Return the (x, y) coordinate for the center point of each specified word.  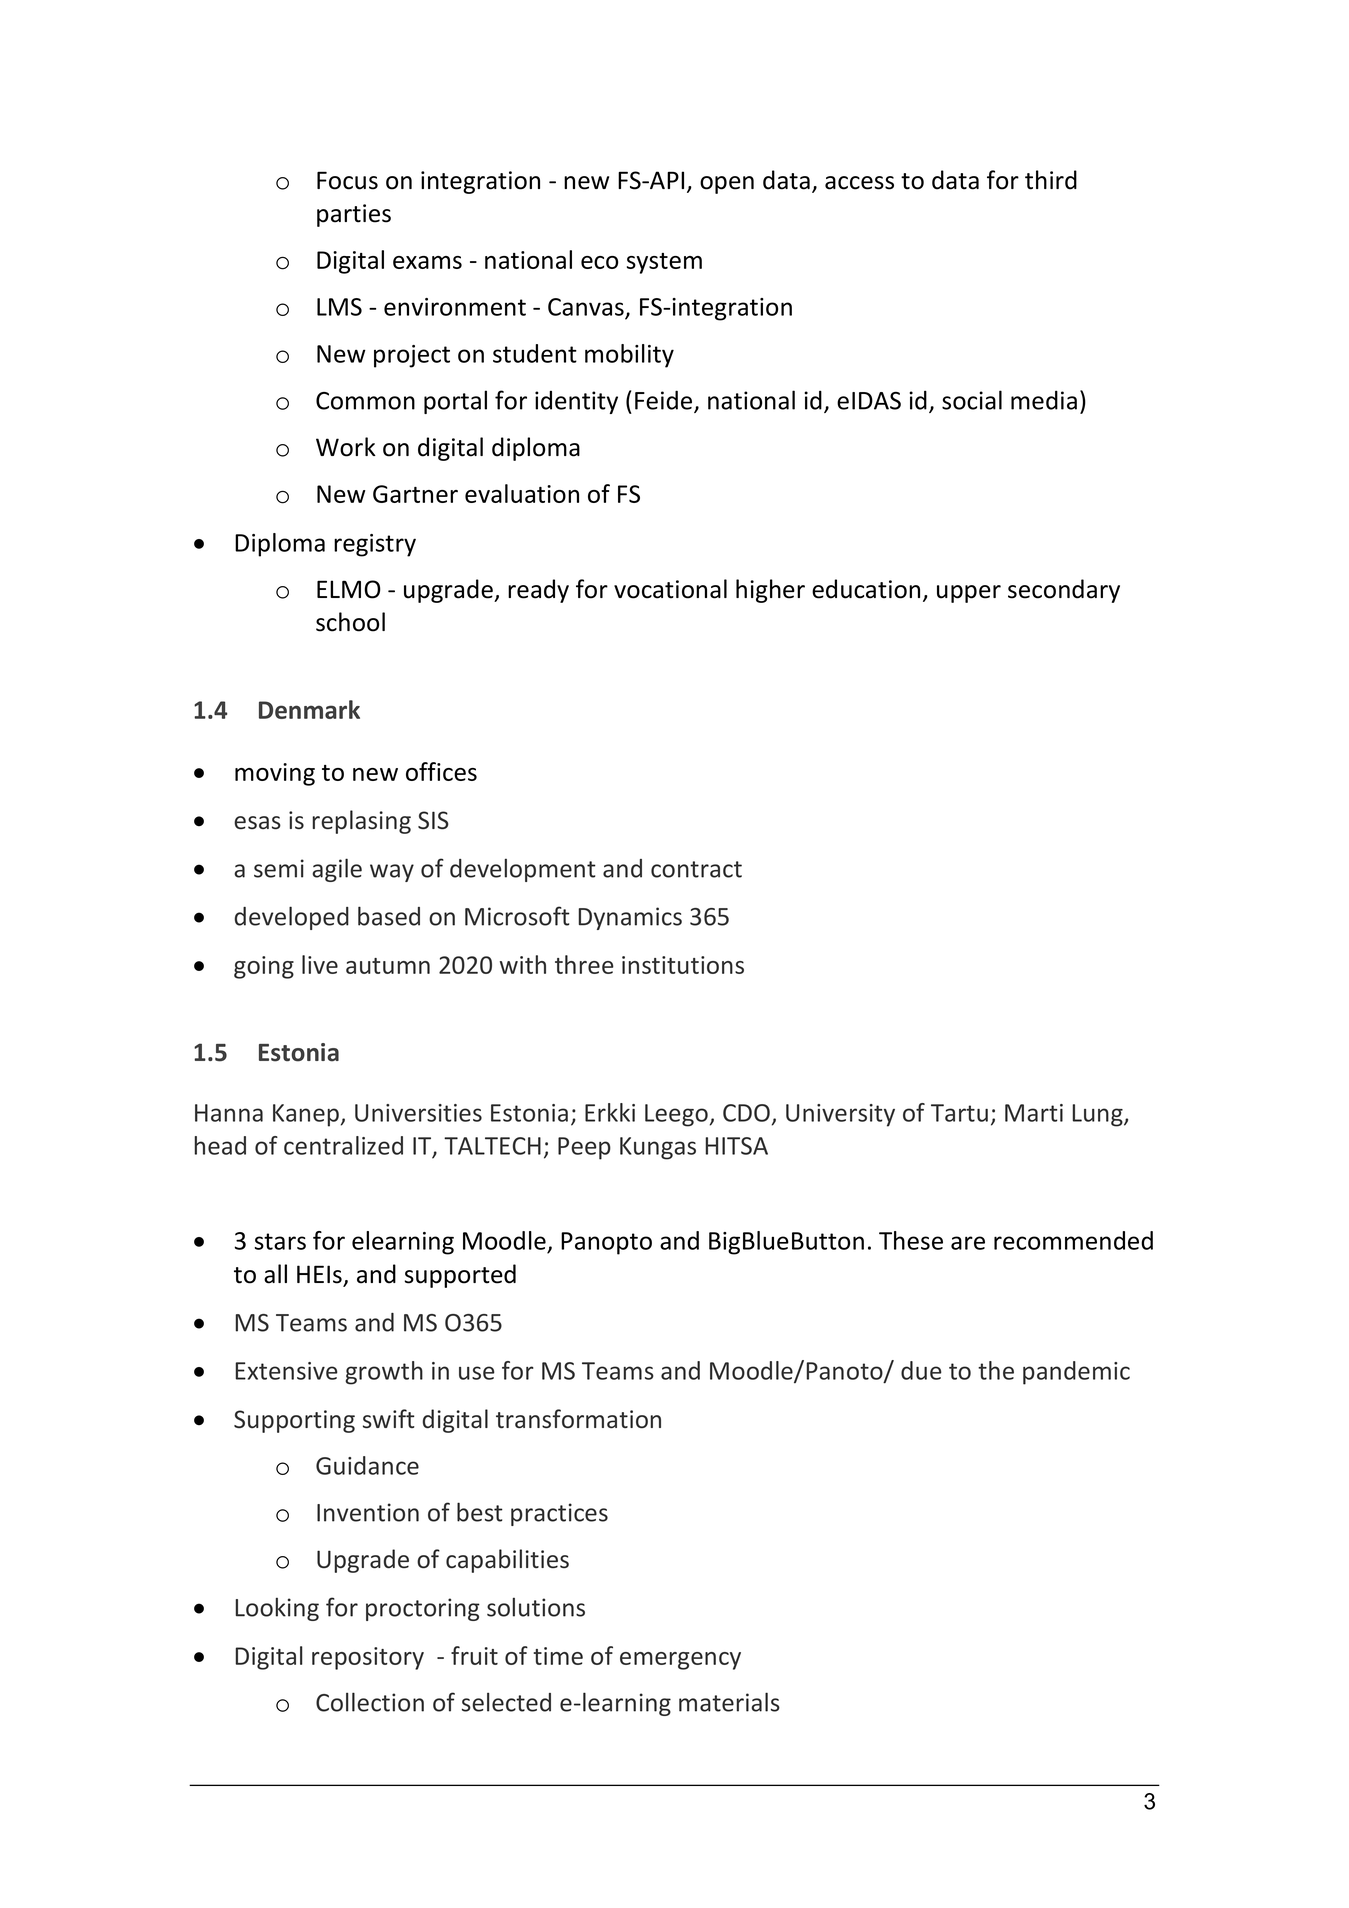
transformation (578, 1419)
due (921, 1370)
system (664, 263)
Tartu (959, 1113)
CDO (746, 1113)
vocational (670, 589)
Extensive (286, 1371)
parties (354, 215)
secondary (1064, 591)
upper (969, 594)
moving (275, 774)
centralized (343, 1145)
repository (368, 1658)
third (1051, 180)
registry (375, 545)
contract (696, 869)
